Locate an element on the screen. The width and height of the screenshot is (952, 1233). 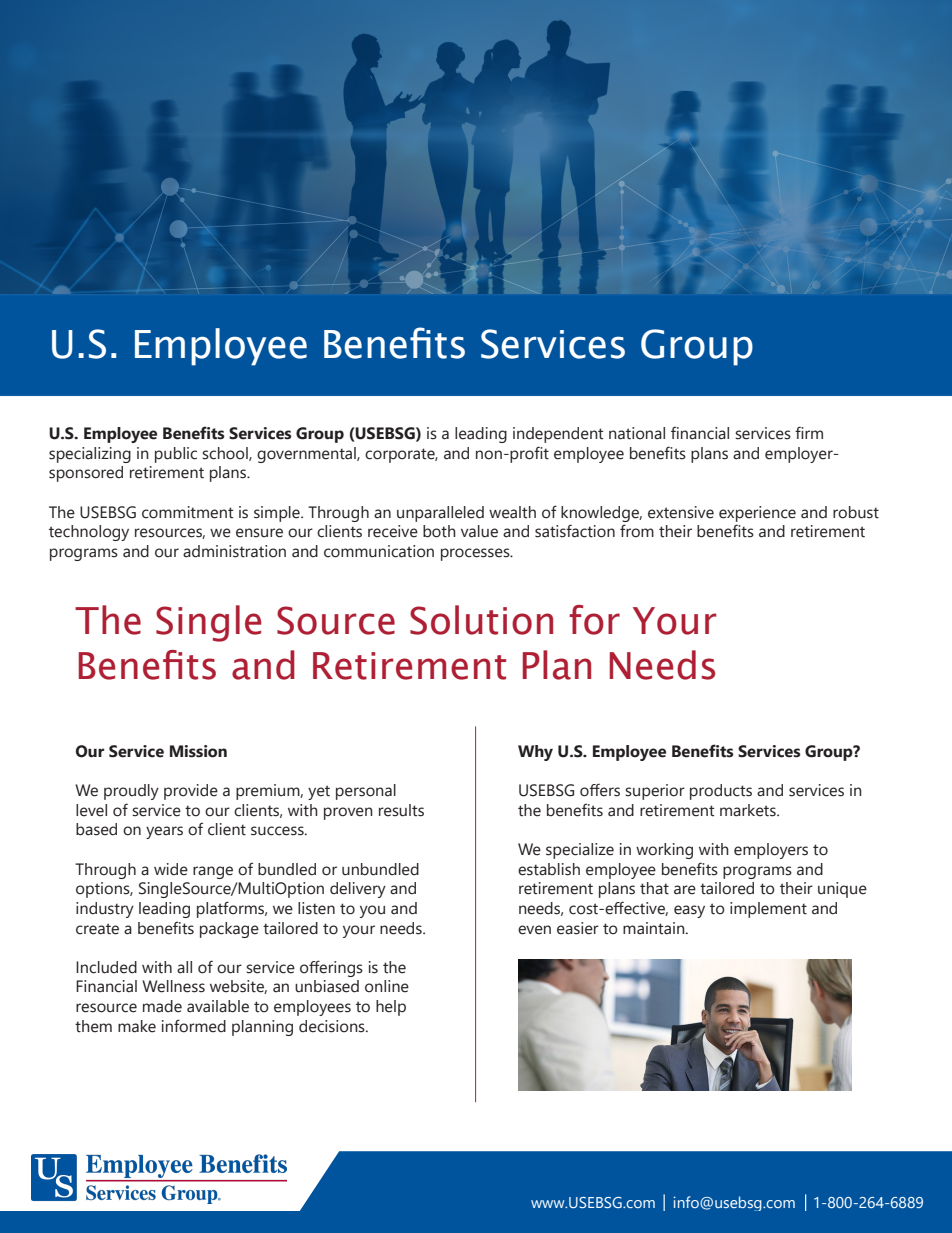
help is located at coordinates (391, 1008).
